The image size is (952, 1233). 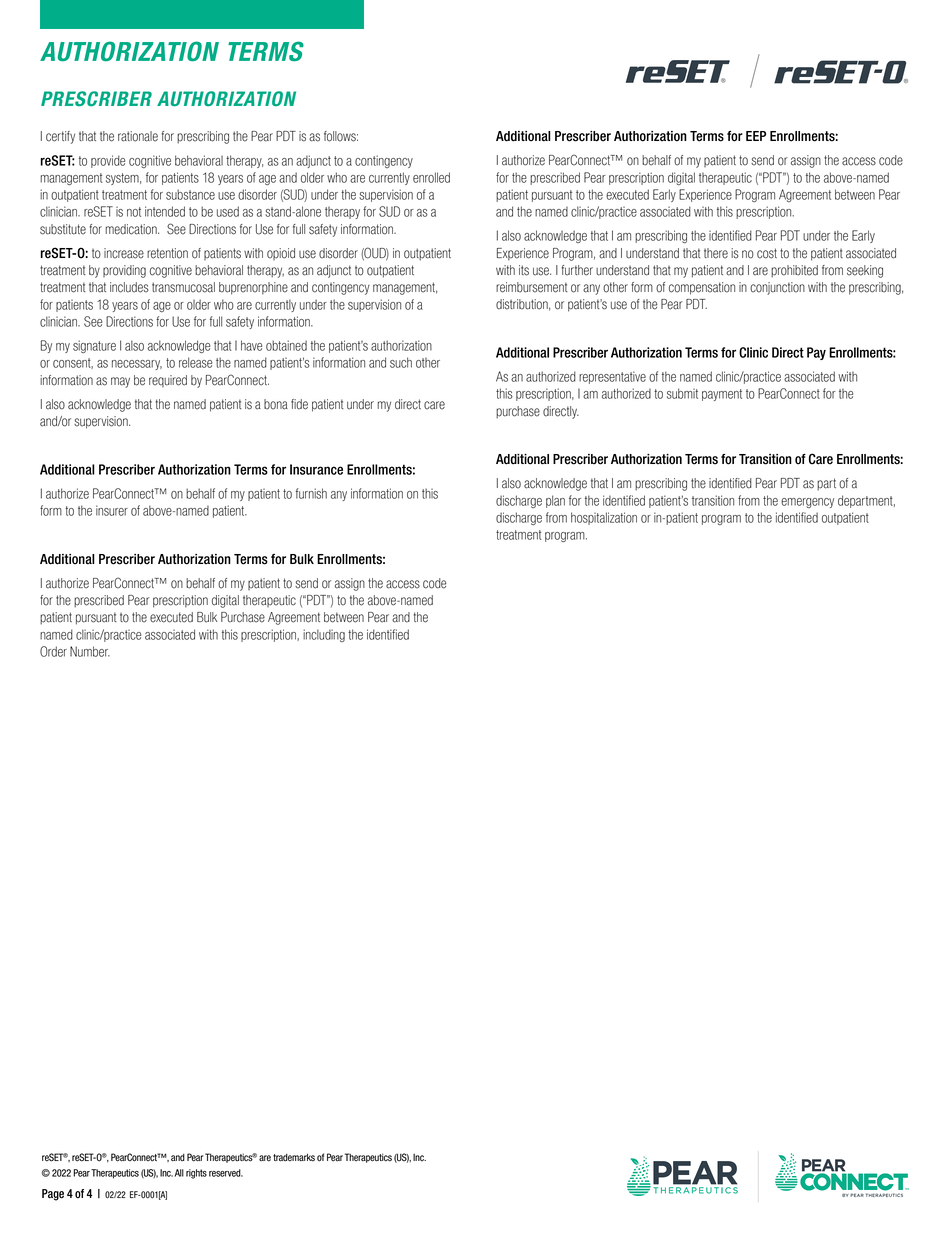 I want to click on provide, so click(x=108, y=161).
